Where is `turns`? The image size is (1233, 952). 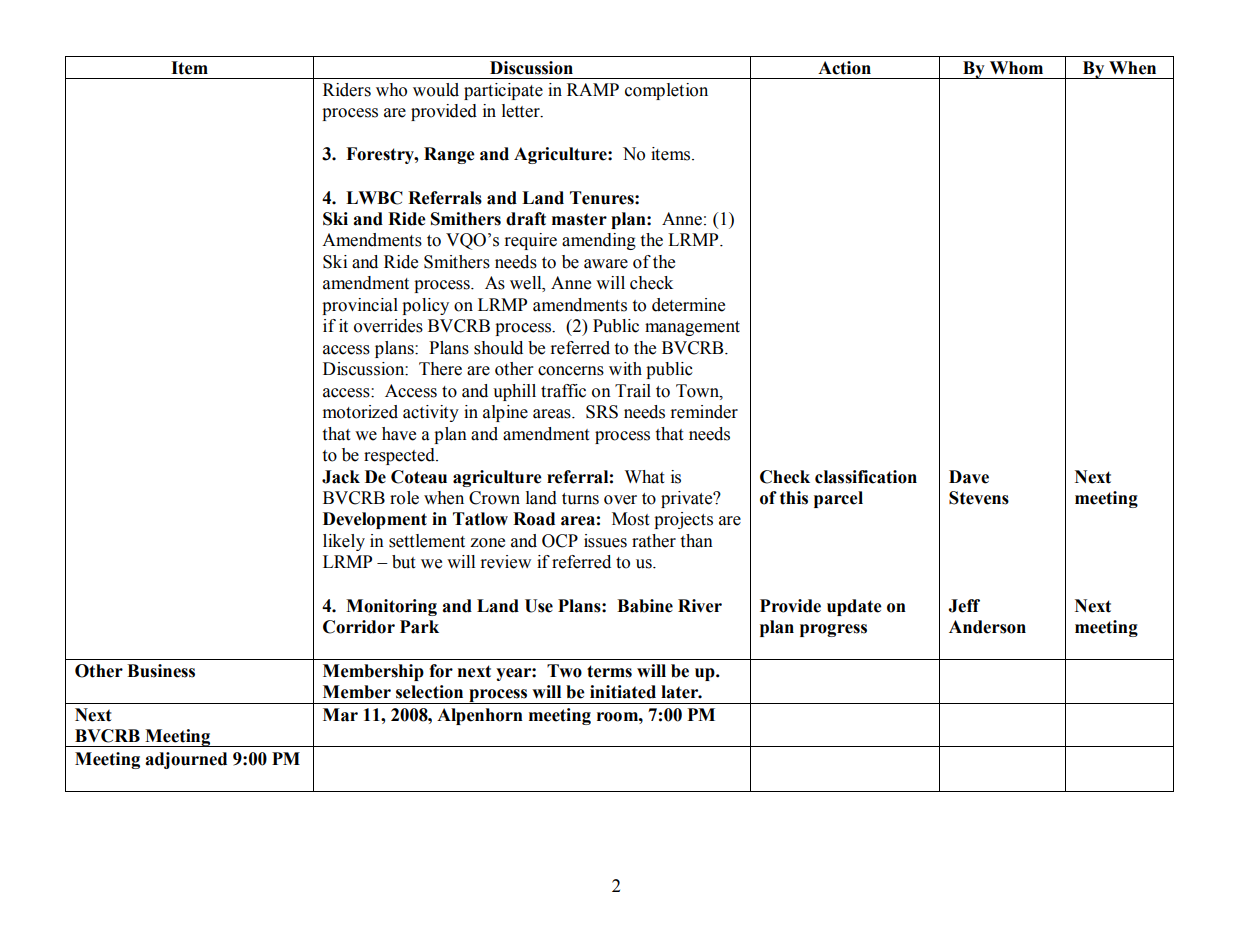
turns is located at coordinates (580, 499).
